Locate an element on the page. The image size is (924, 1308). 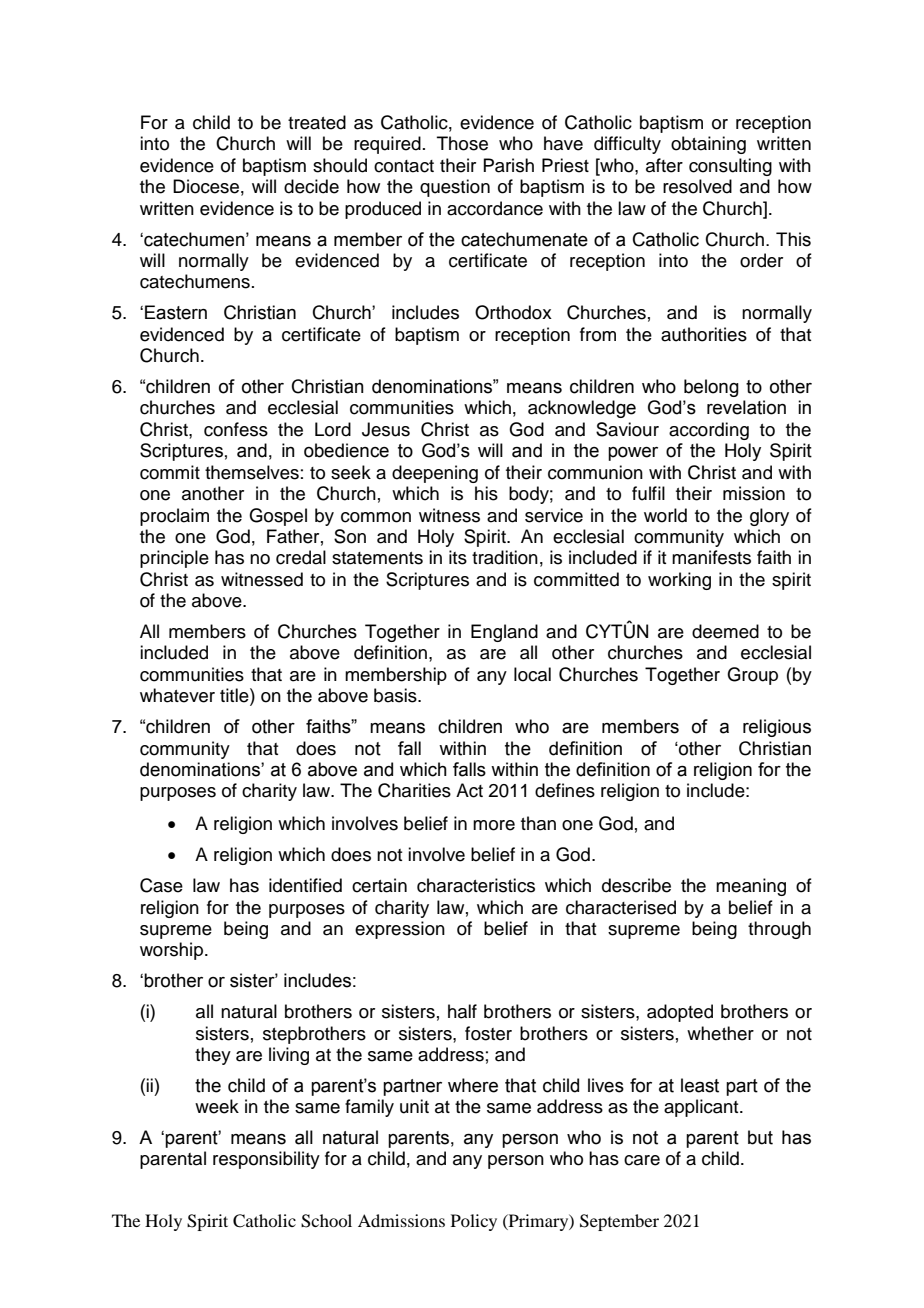
whatever is located at coordinates (177, 695).
